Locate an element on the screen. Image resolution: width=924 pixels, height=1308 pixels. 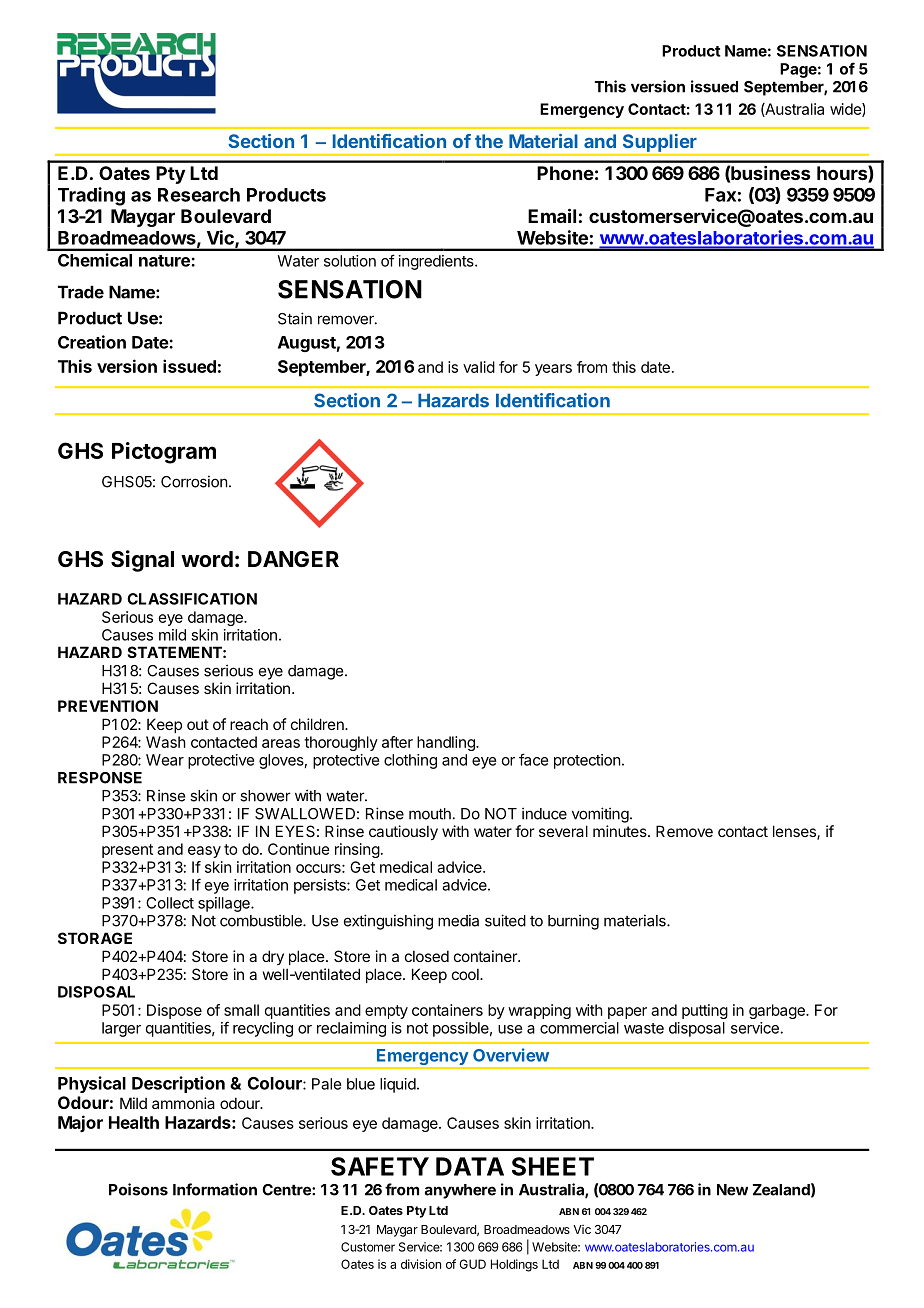
Dispose is located at coordinates (174, 1011).
